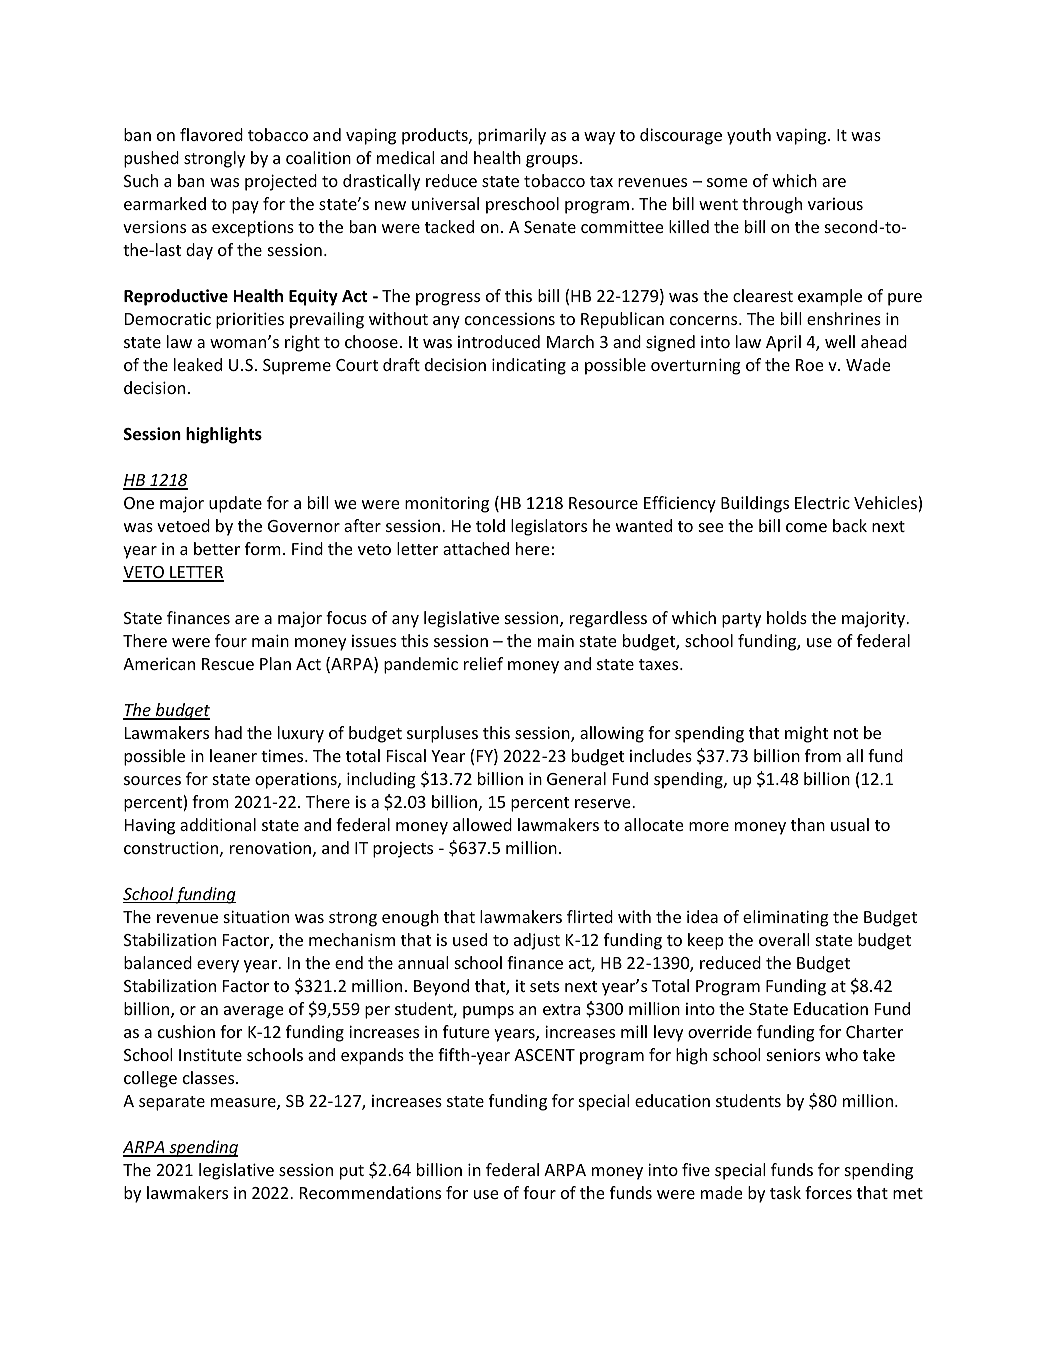 The width and height of the page is (1048, 1356). Describe the element at coordinates (828, 1192) in the page. I see `forces` at that location.
